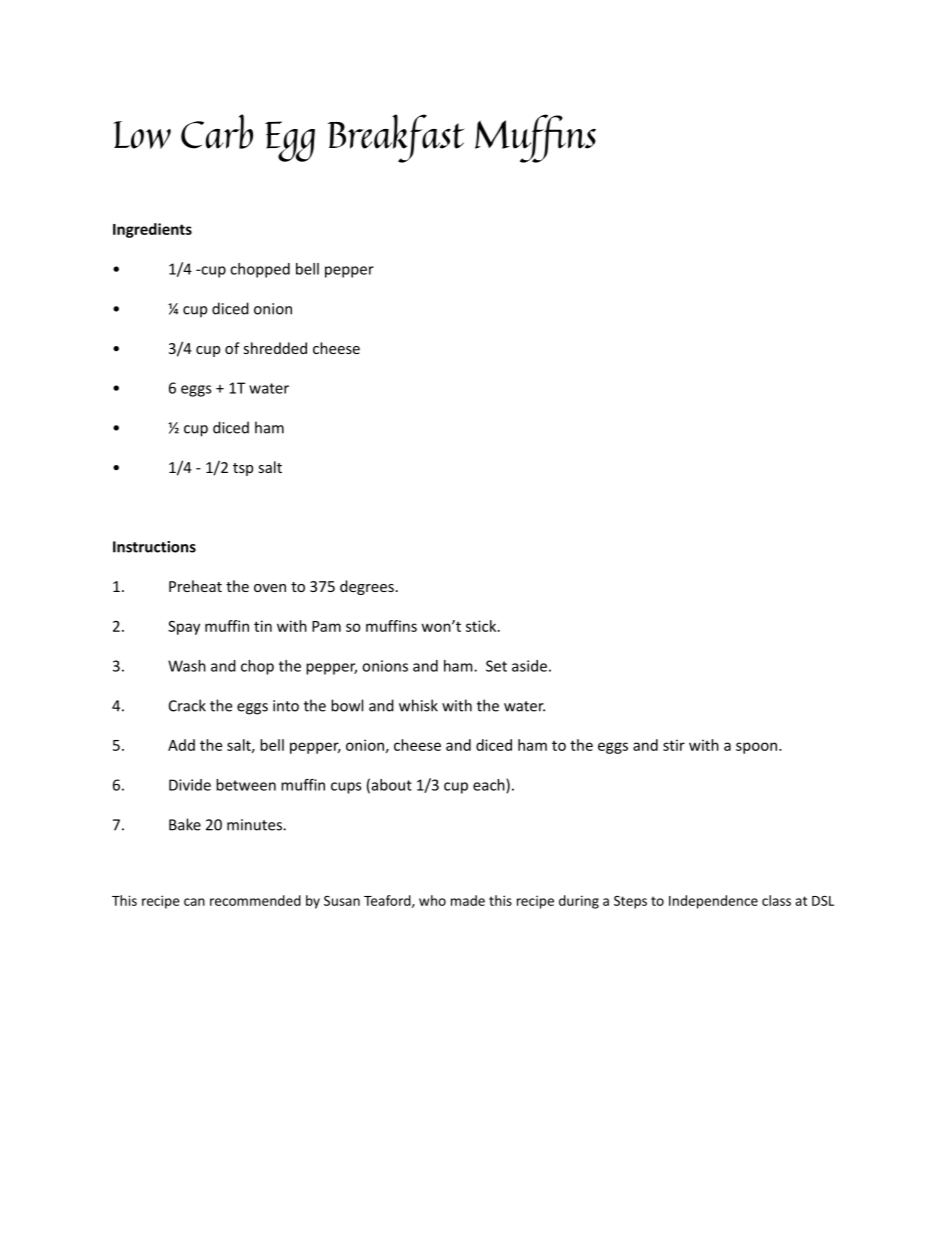 The width and height of the screenshot is (952, 1233). I want to click on degrees, so click(367, 587).
